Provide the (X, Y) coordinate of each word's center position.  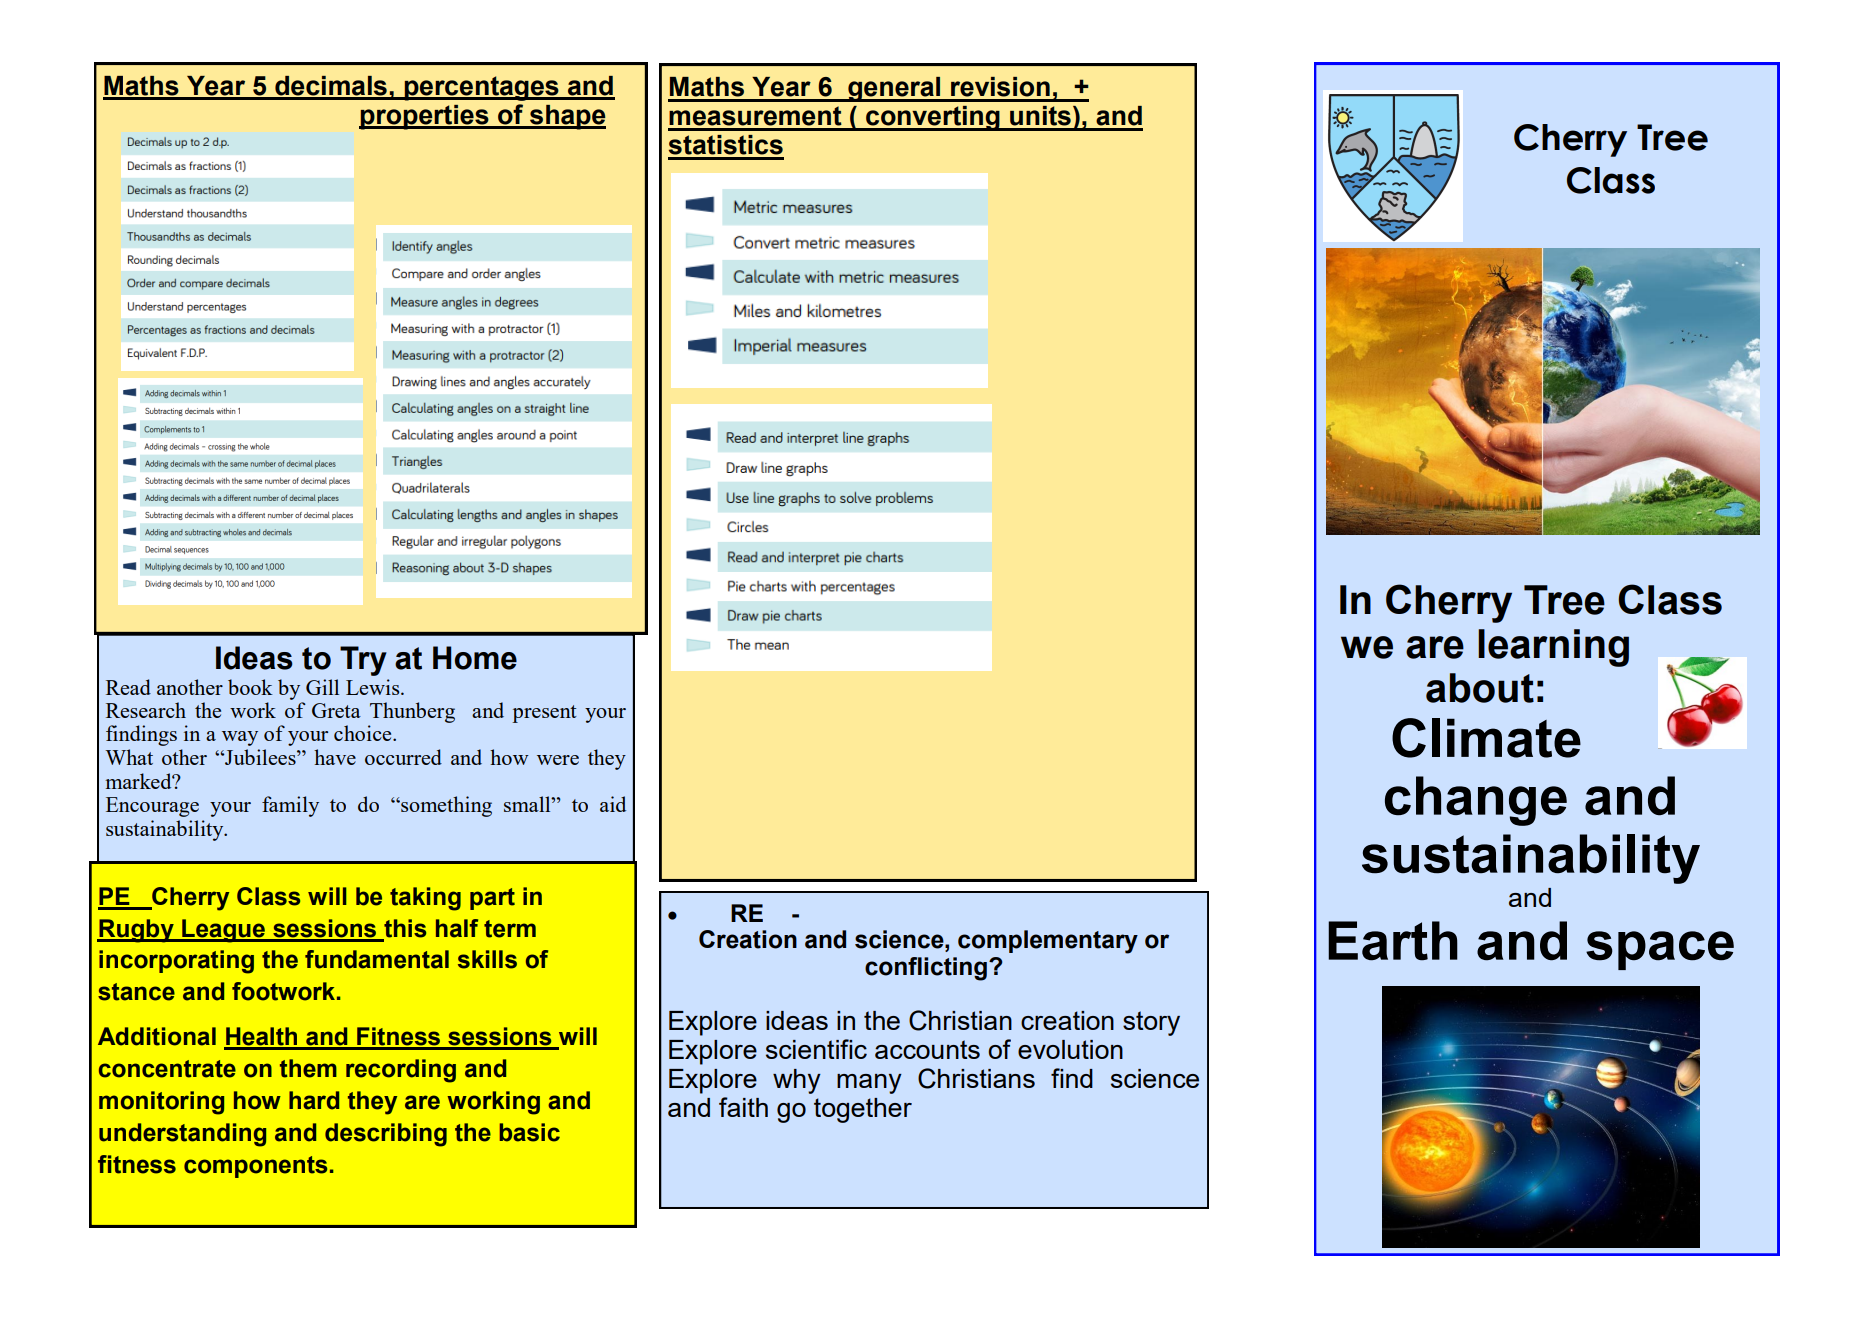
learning (1553, 648)
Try (363, 661)
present (544, 714)
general (894, 89)
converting (933, 118)
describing (386, 1135)
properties (425, 117)
